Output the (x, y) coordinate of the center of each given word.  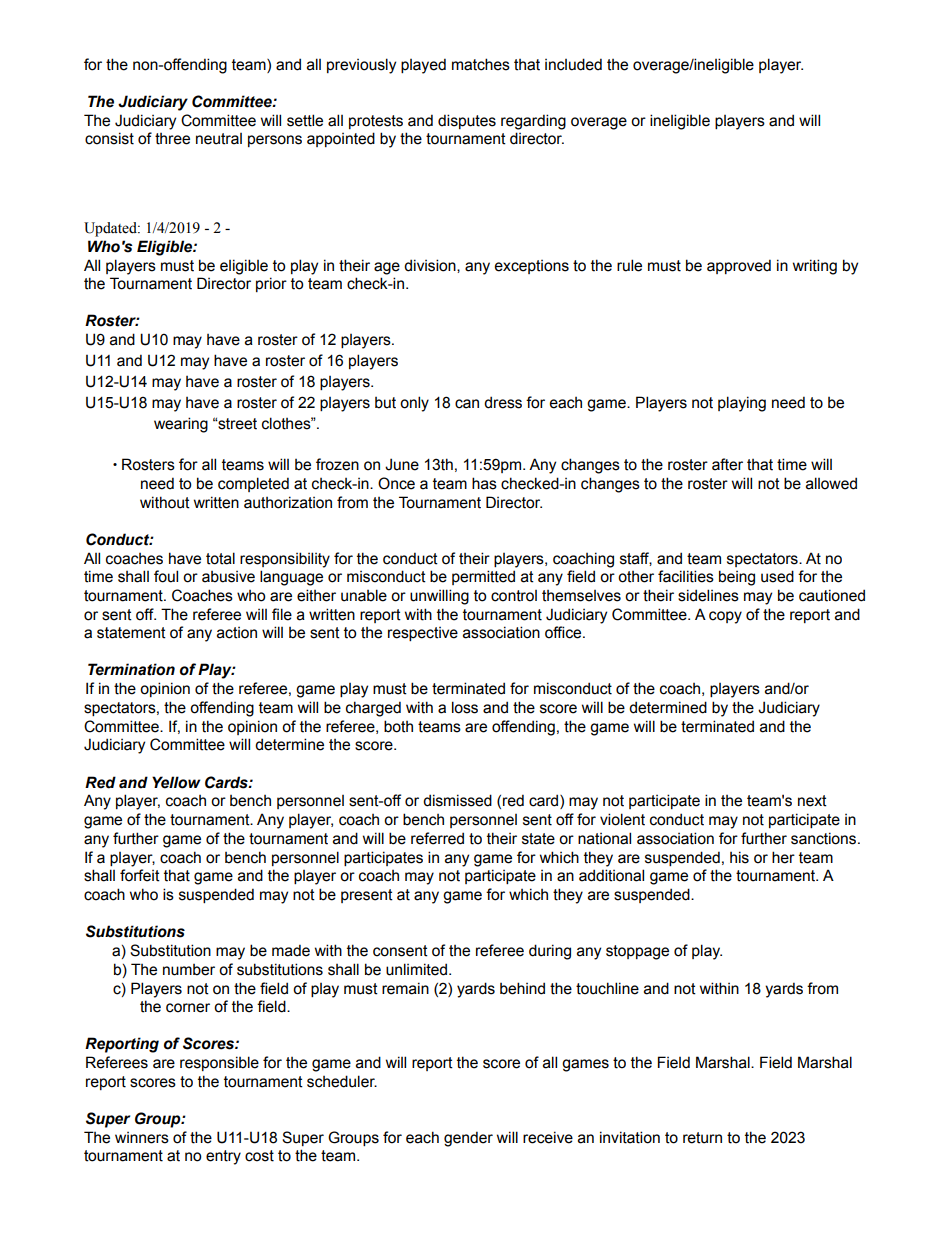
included (573, 64)
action (237, 633)
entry (223, 1157)
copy (725, 617)
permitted (483, 577)
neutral (219, 139)
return (702, 1138)
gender (468, 1139)
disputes (467, 121)
